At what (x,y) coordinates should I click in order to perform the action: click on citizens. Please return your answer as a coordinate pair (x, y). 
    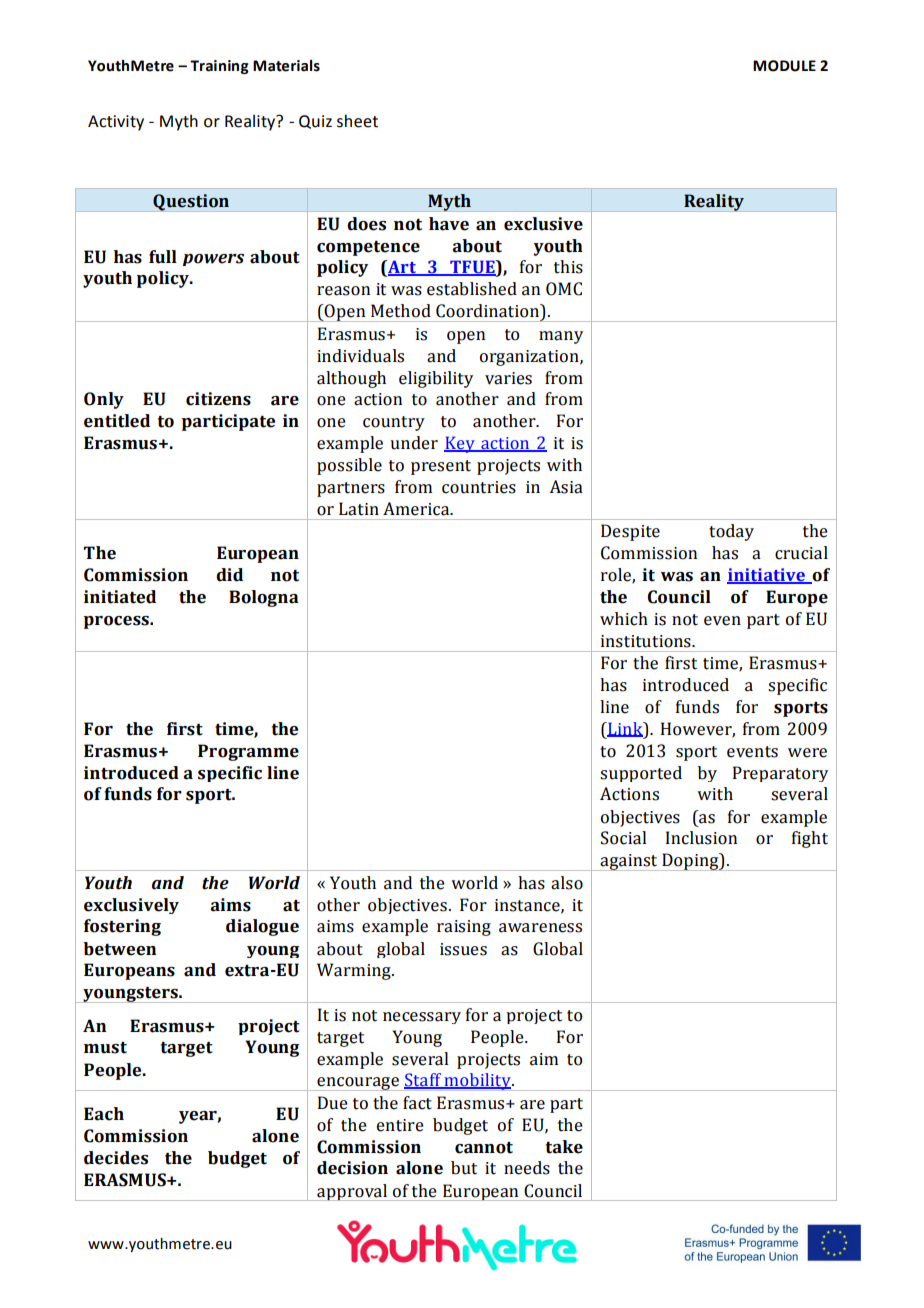
    Looking at the image, I should click on (218, 399).
